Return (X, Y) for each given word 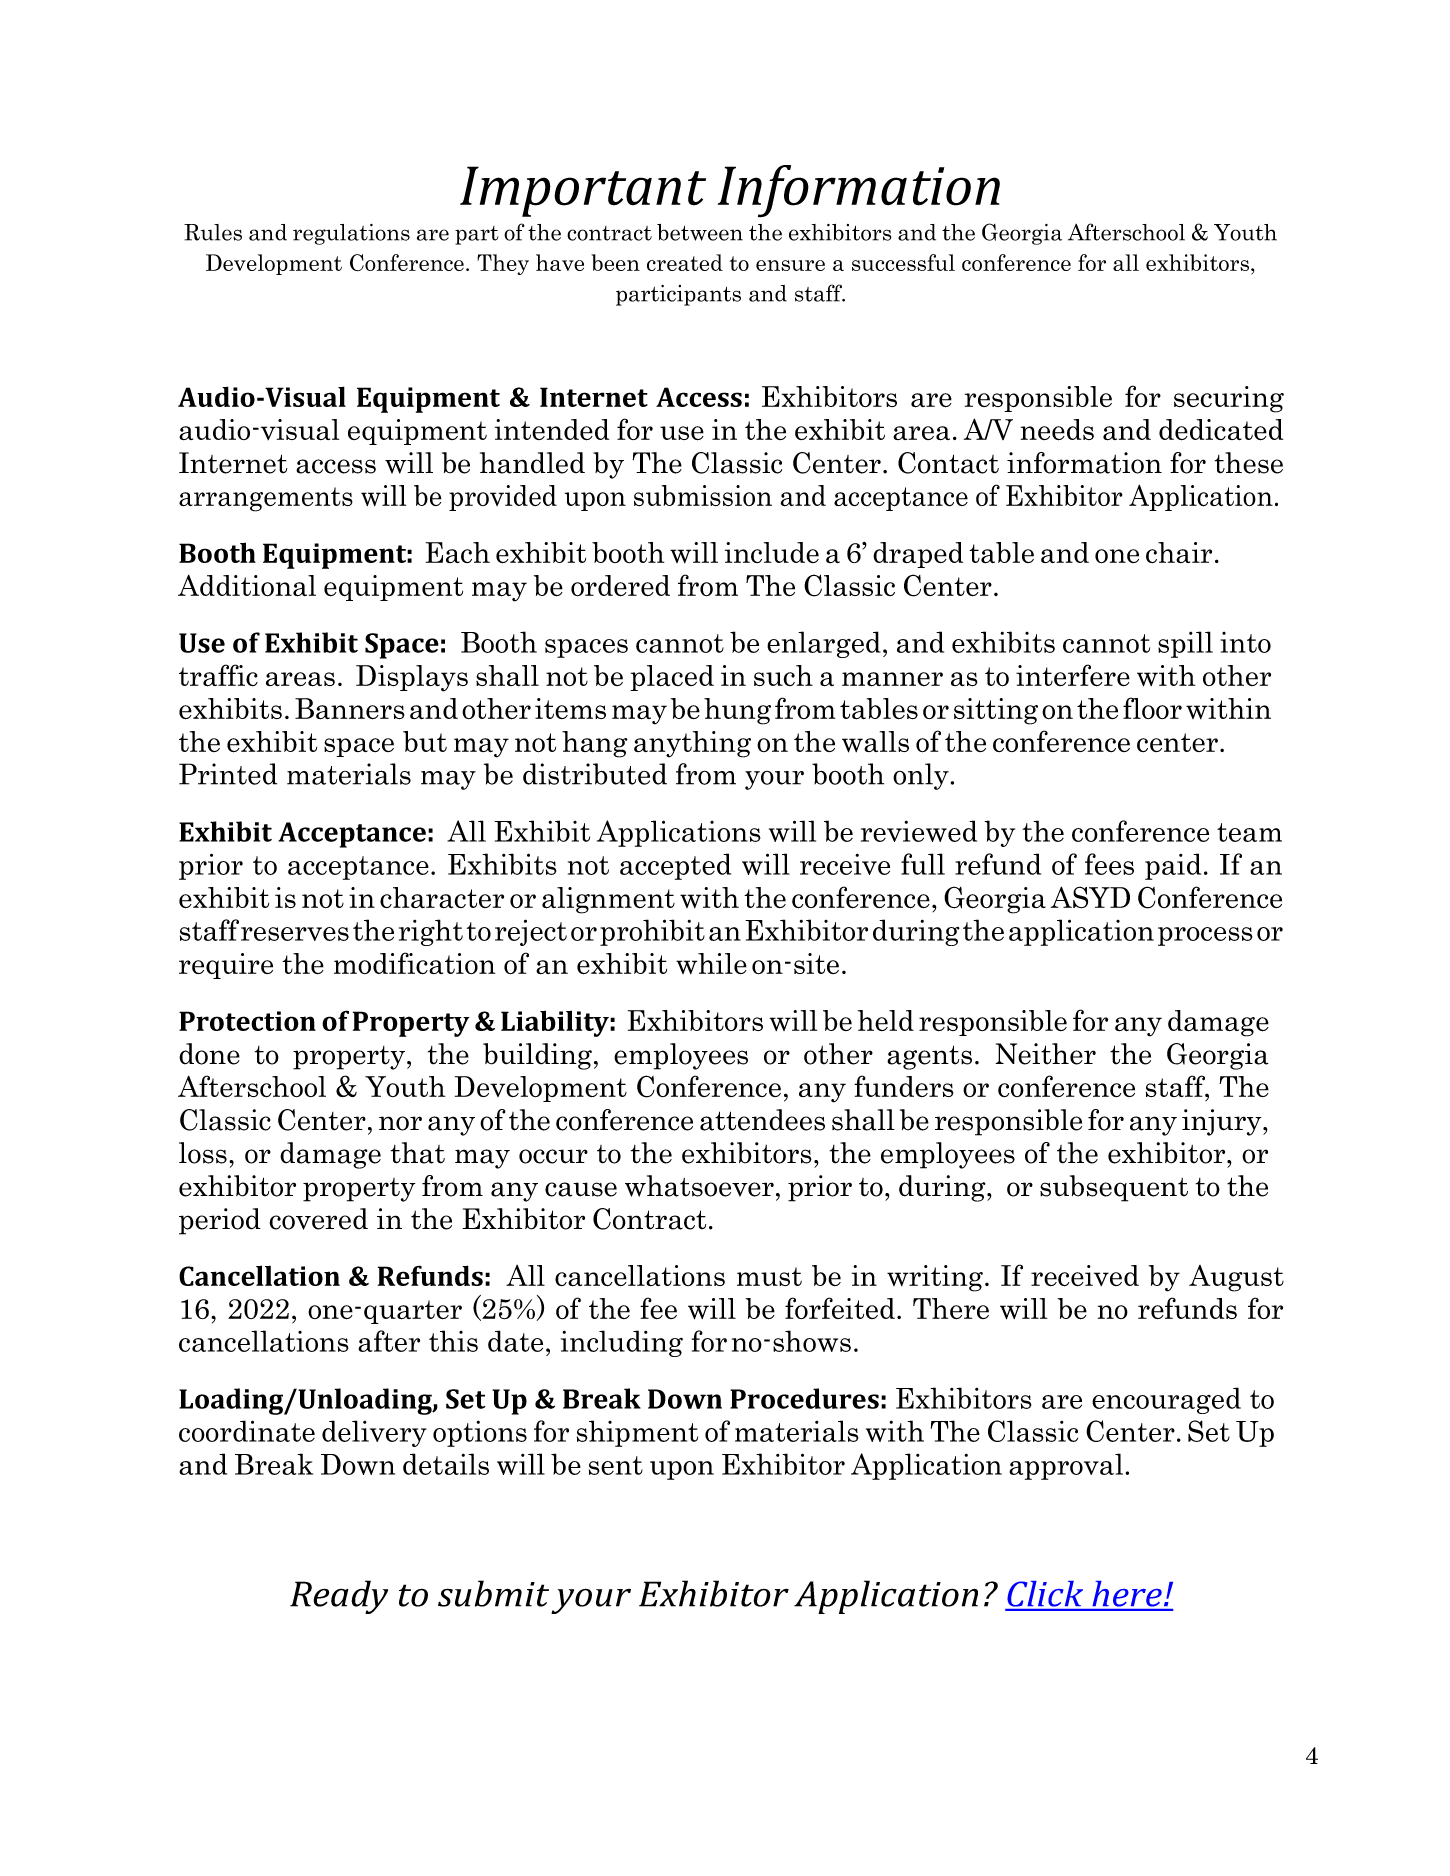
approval (1066, 1466)
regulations (351, 234)
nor (400, 1123)
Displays (412, 678)
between (700, 232)
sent (616, 1465)
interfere (1073, 675)
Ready (339, 1597)
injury (1223, 1122)
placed (672, 678)
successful (903, 262)
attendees (762, 1120)
